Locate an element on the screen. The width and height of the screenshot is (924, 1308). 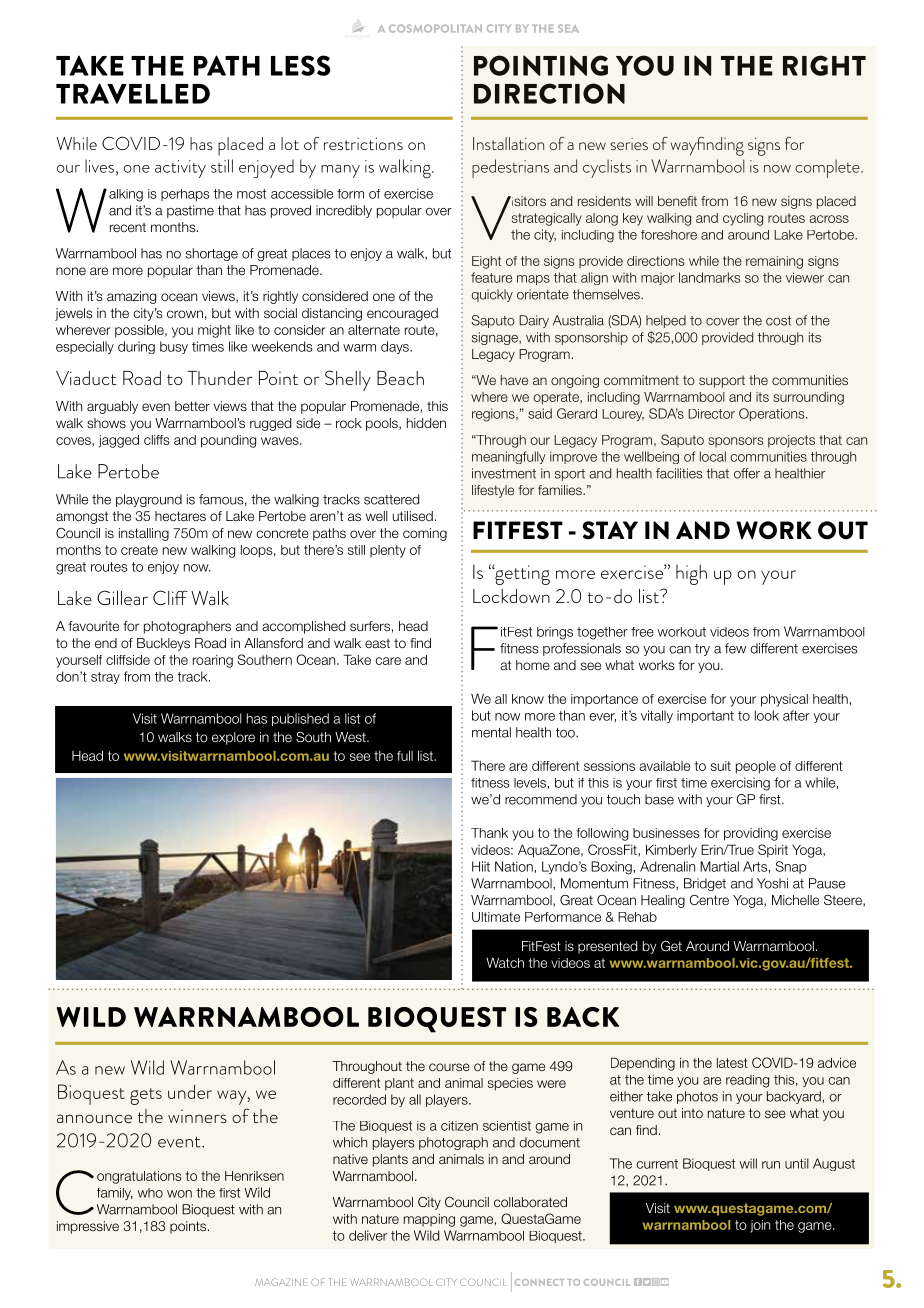
care is located at coordinates (388, 661).
